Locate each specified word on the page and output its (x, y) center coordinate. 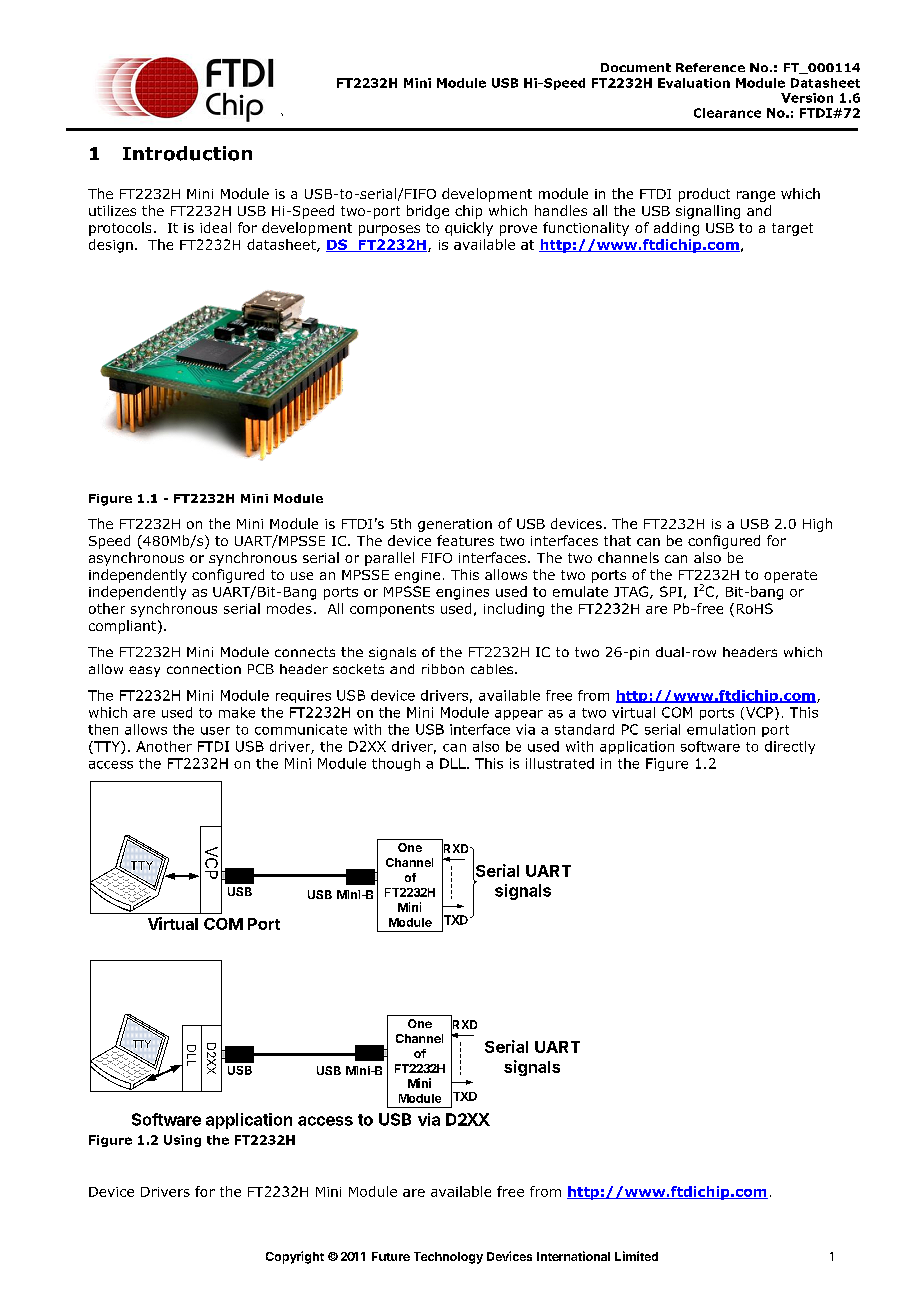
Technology (448, 1258)
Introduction (187, 153)
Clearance (727, 113)
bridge (428, 212)
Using (182, 1141)
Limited (636, 1256)
